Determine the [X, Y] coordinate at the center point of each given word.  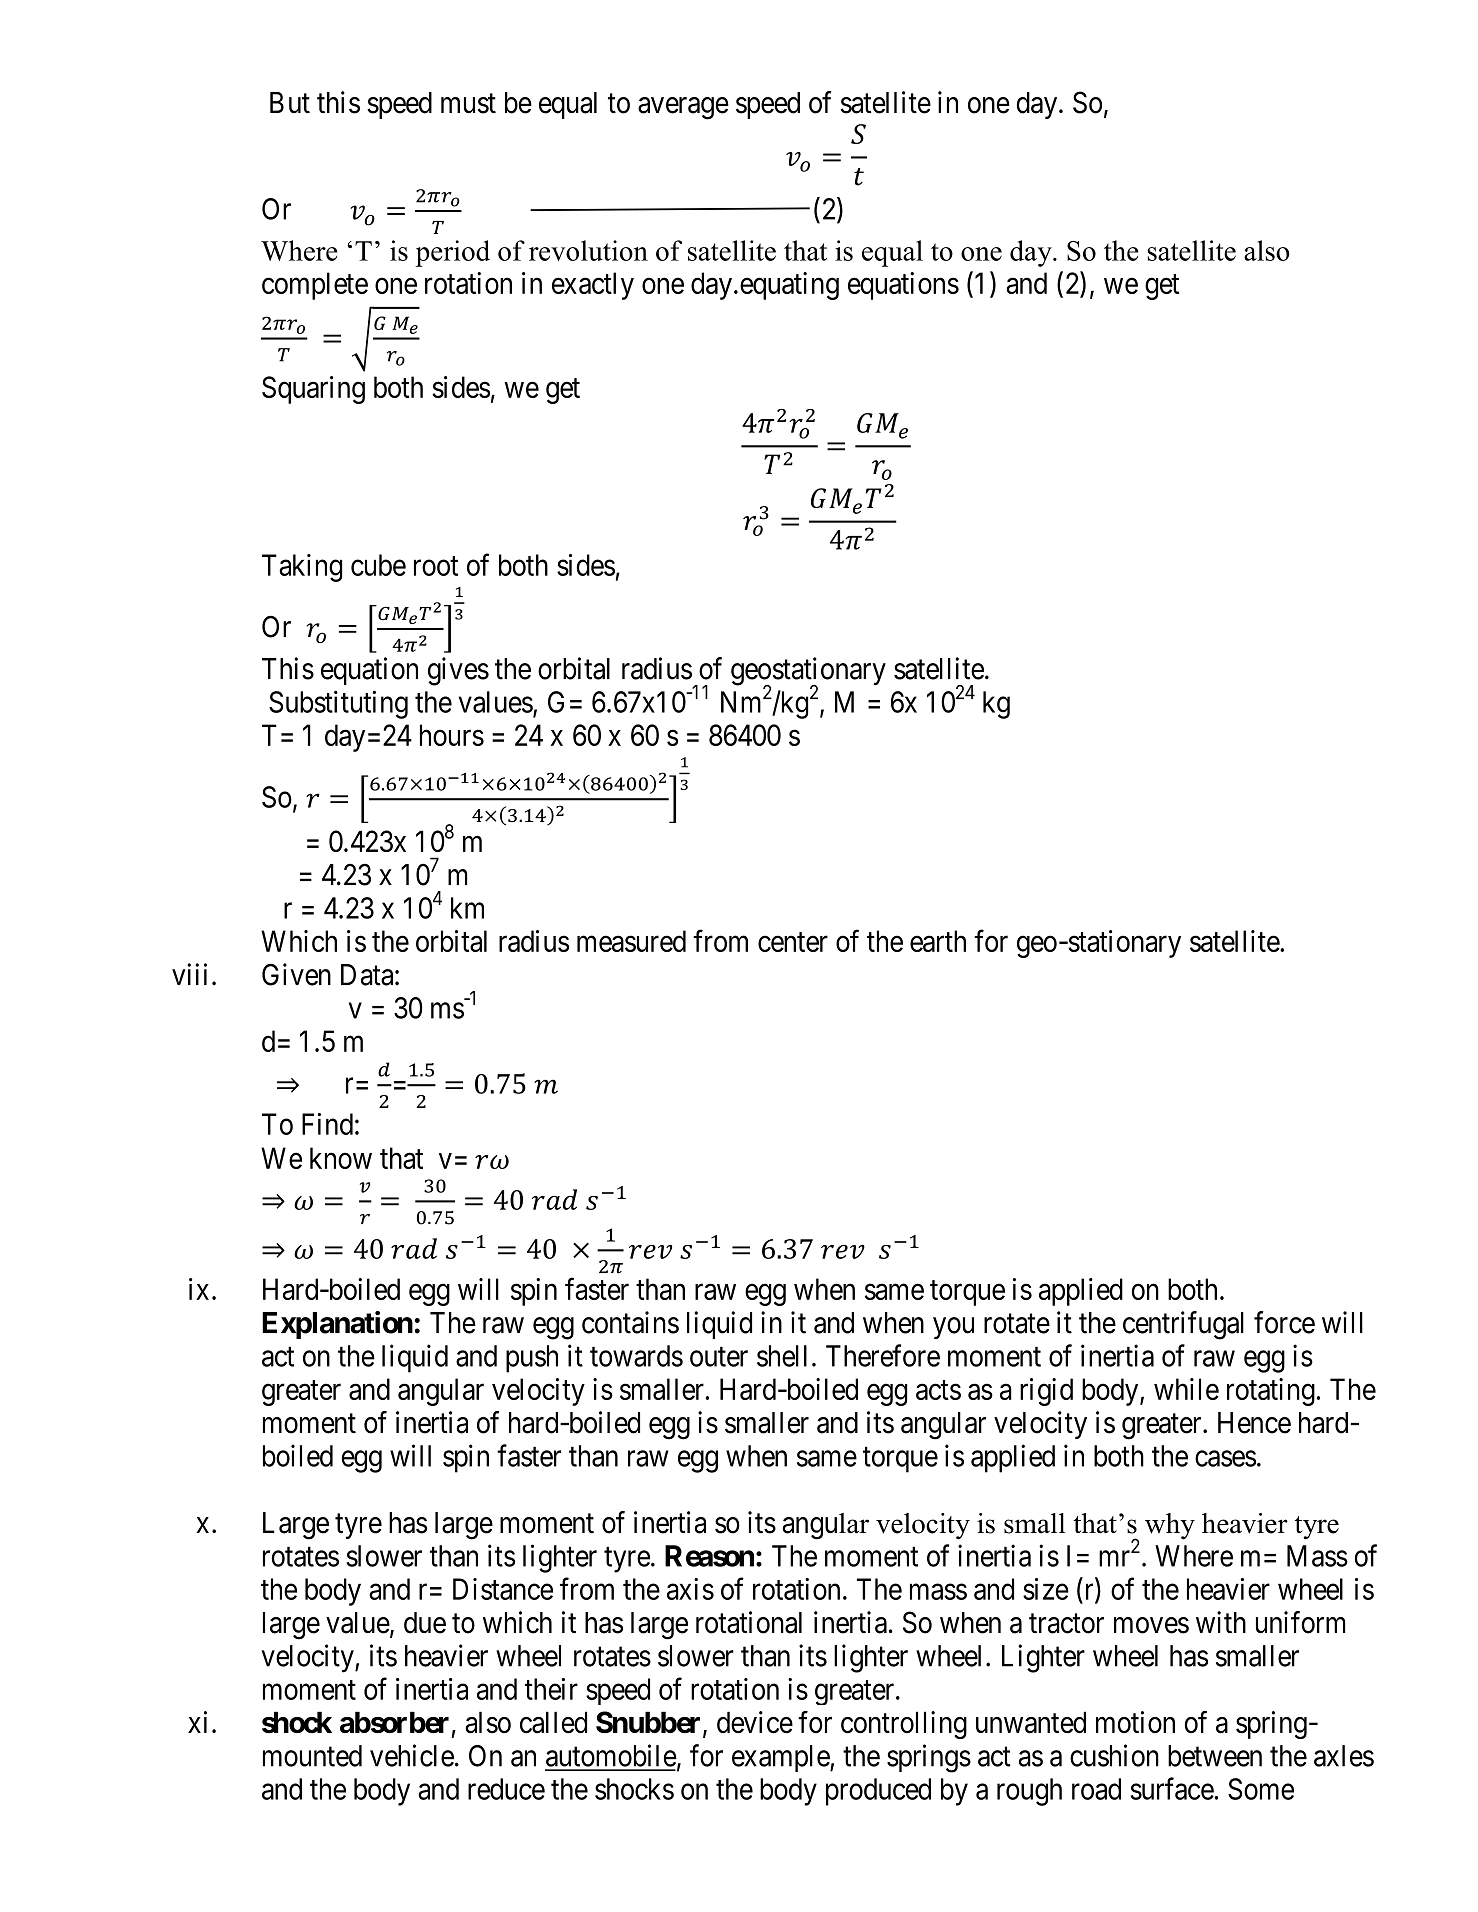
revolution [588, 250]
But [290, 102]
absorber [394, 1722]
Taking [302, 568]
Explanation [337, 1325]
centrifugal [1183, 1325]
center [793, 942]
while [1186, 1389]
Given [296, 974]
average [683, 108]
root [436, 566]
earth [938, 941]
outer [719, 1357]
